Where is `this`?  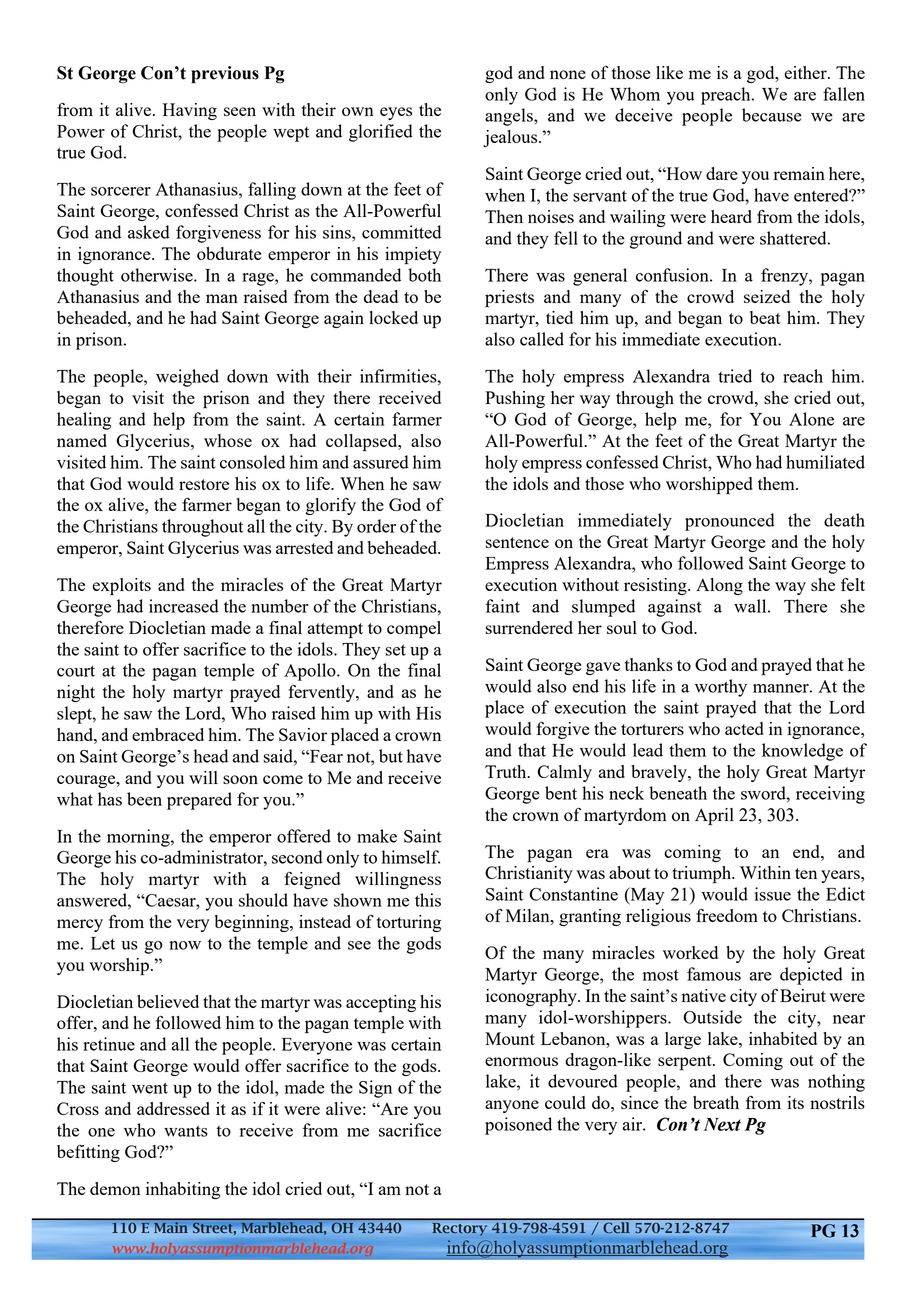 this is located at coordinates (428, 900).
